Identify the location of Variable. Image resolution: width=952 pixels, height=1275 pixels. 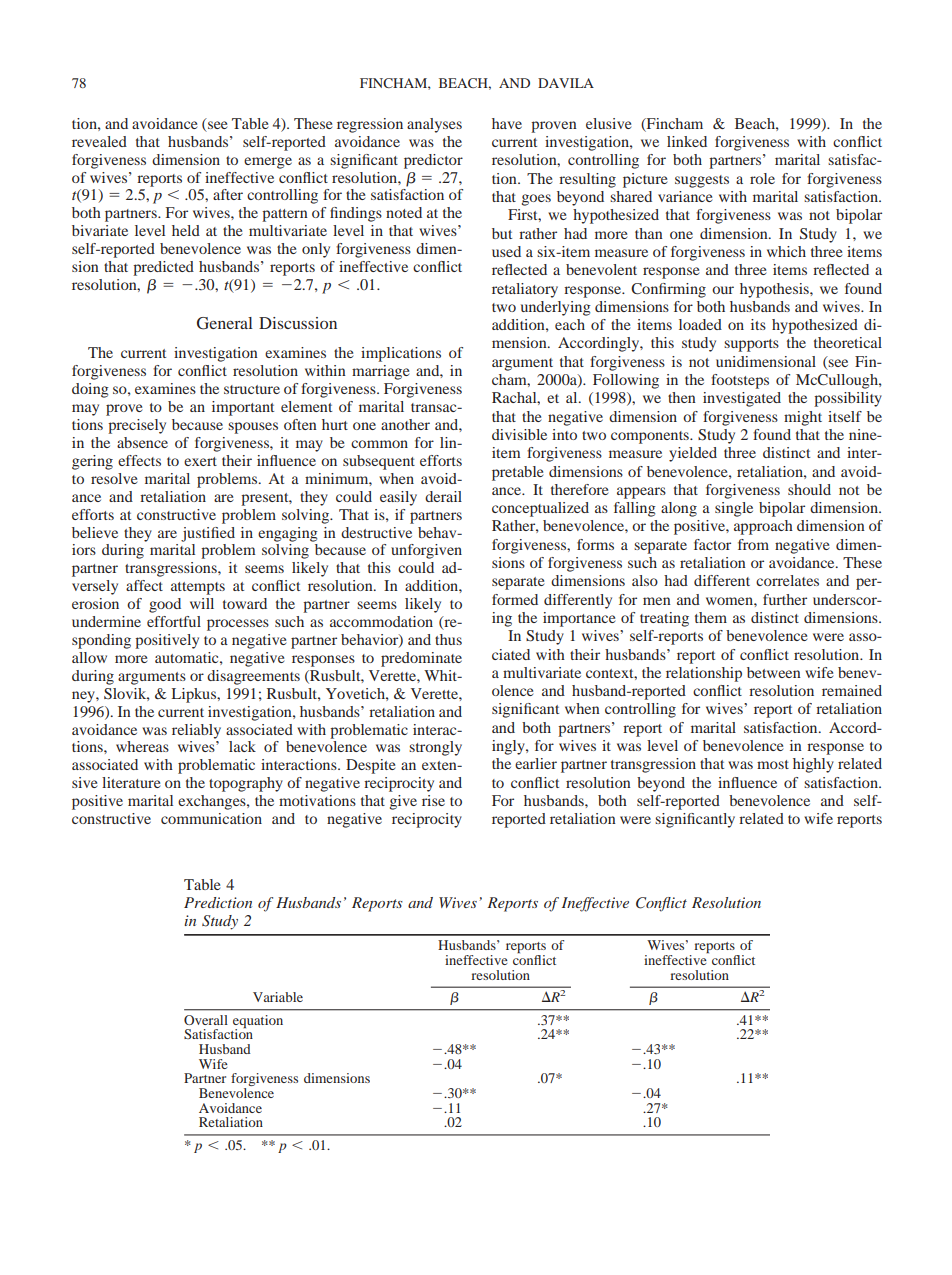
(278, 997).
